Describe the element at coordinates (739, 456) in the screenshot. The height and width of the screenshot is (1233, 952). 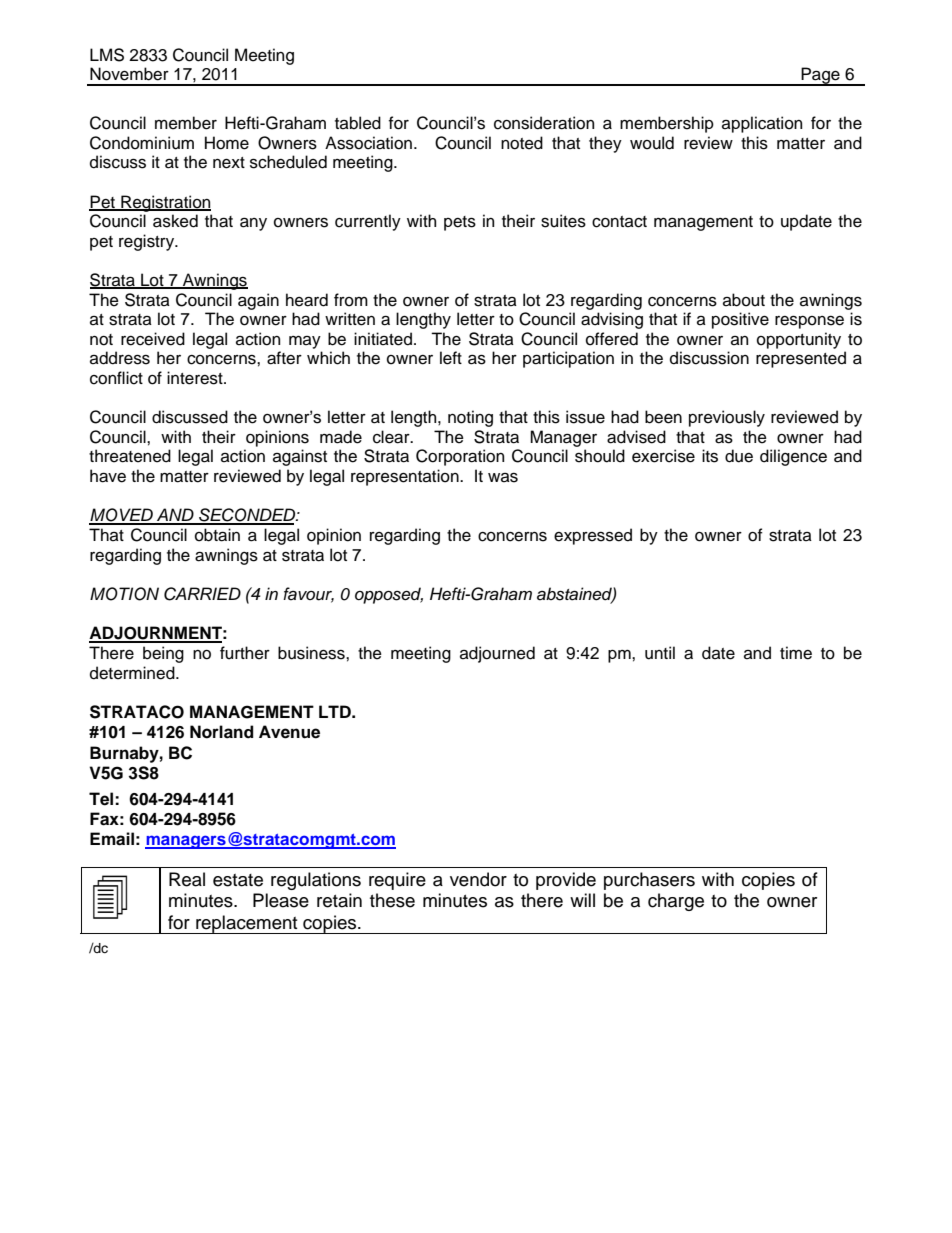
I see `due` at that location.
